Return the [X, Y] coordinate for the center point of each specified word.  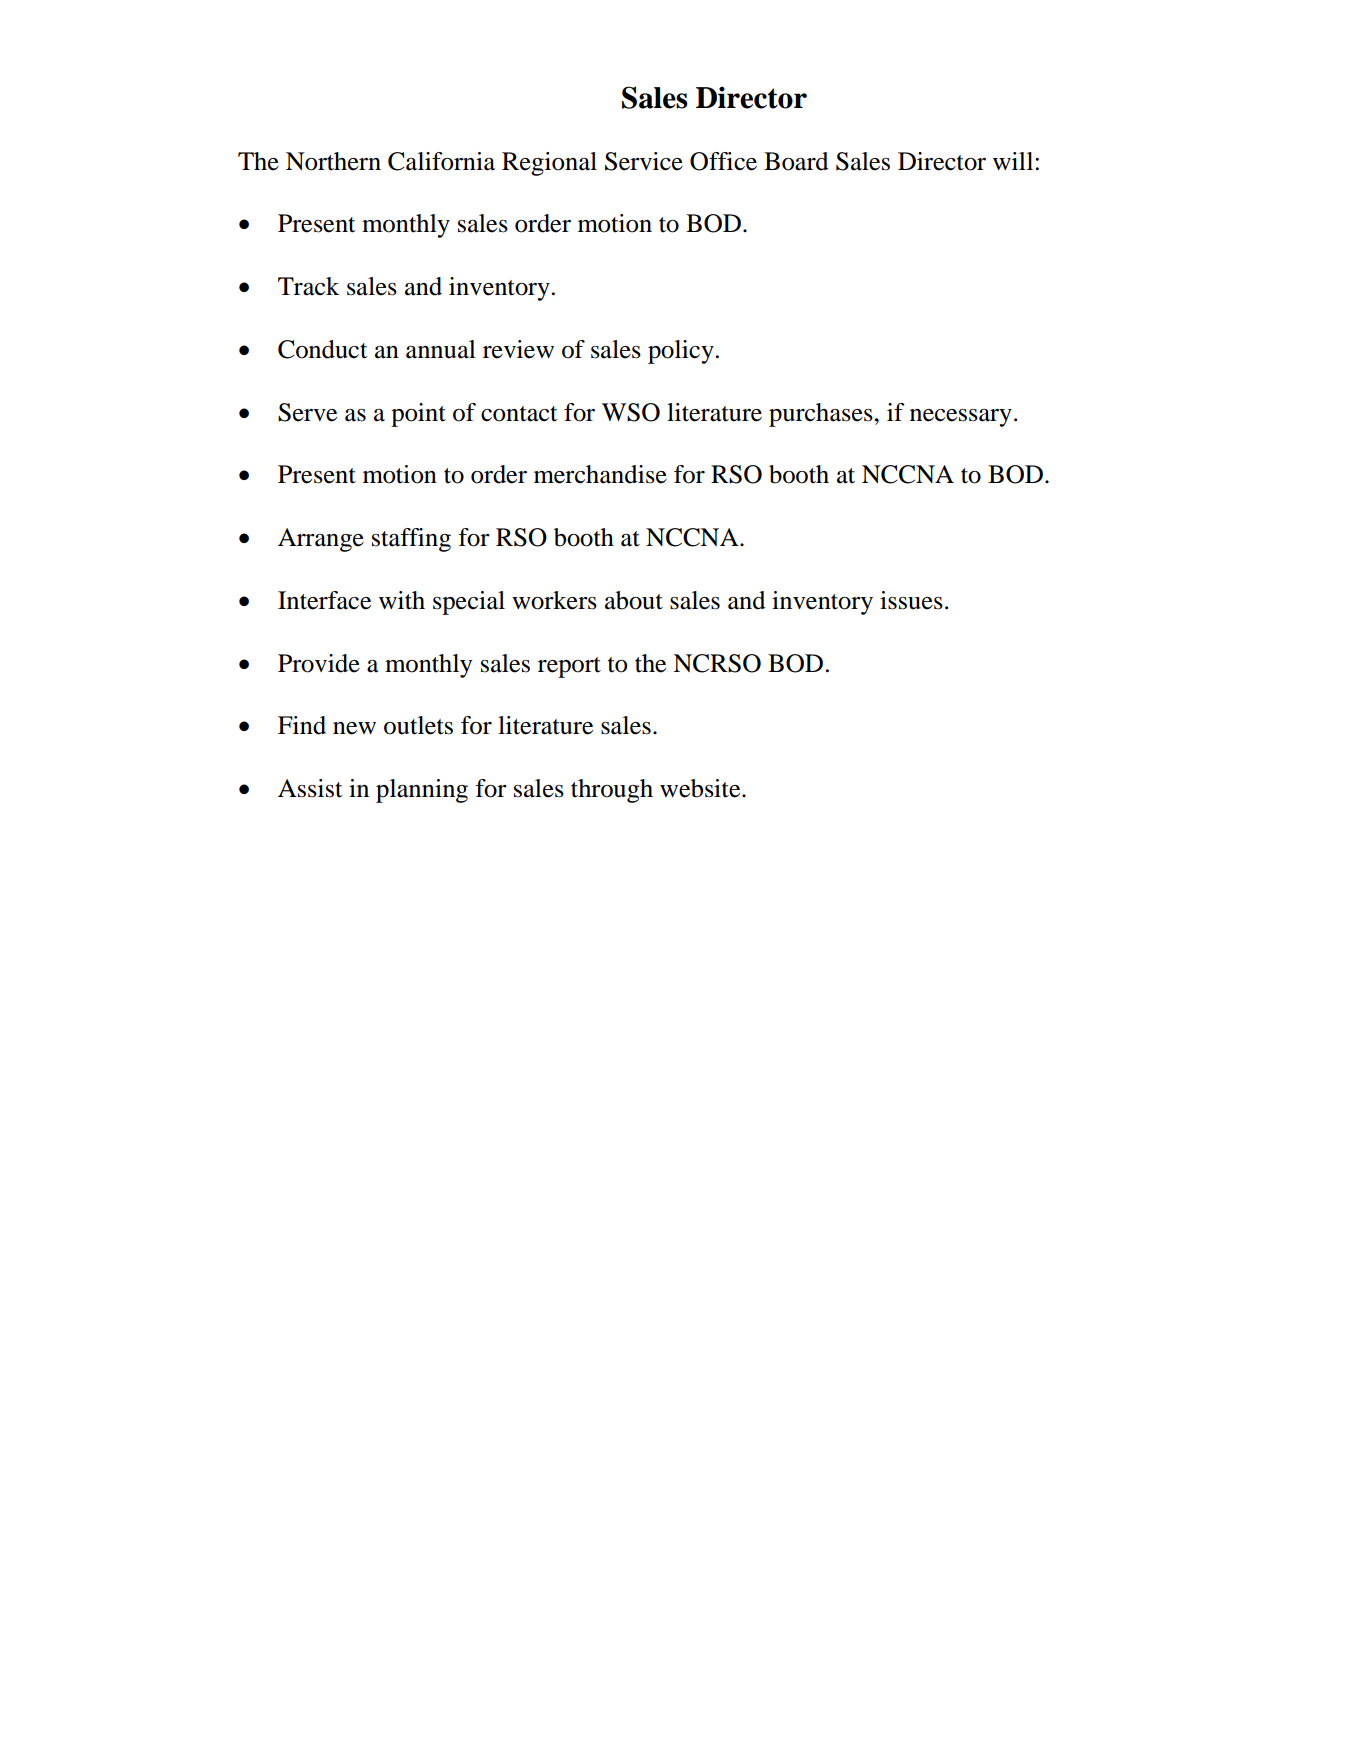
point [418, 415]
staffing [411, 540]
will [1014, 161]
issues [911, 600]
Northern [333, 161]
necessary [961, 418]
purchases [822, 415]
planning [422, 791]
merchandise [600, 474]
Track [308, 286]
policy [681, 352]
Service [644, 161]
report [569, 667]
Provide [319, 663]
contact [519, 414]
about [634, 600]
